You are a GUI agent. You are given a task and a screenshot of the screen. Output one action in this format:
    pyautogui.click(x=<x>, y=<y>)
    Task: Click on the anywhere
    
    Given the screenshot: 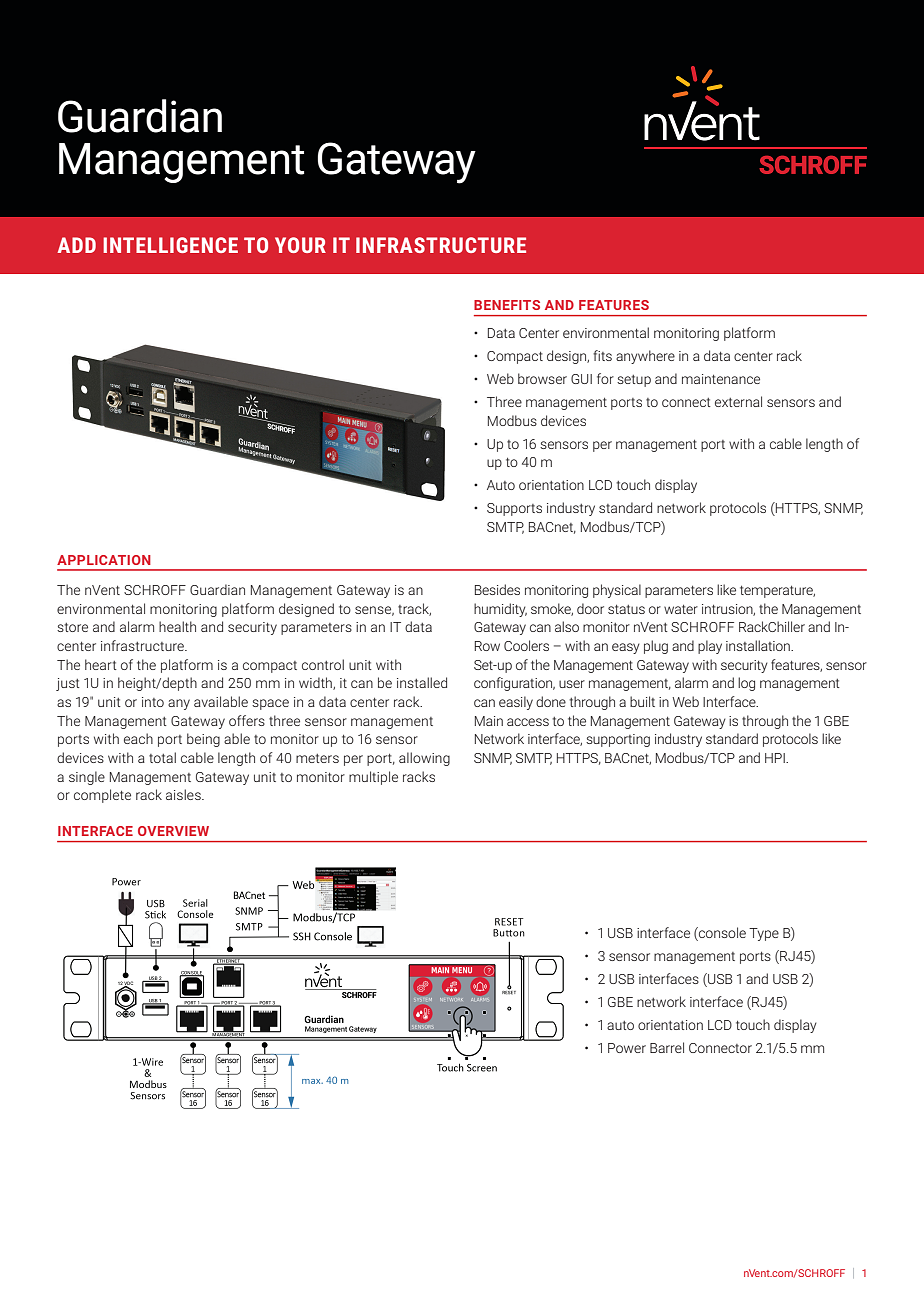 What is the action you would take?
    pyautogui.click(x=645, y=357)
